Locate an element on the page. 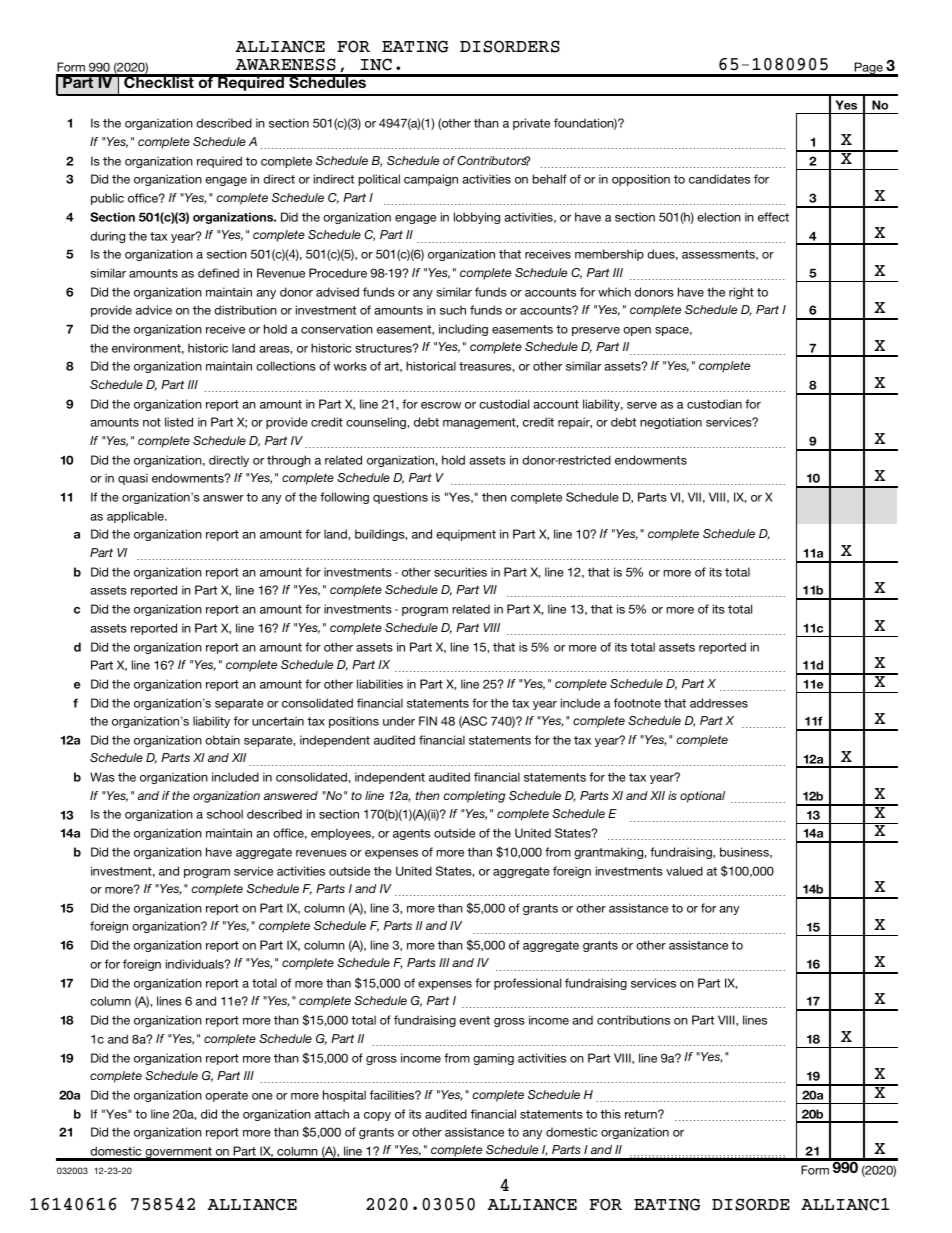 The width and height of the document is (952, 1233). applicable is located at coordinates (136, 517).
